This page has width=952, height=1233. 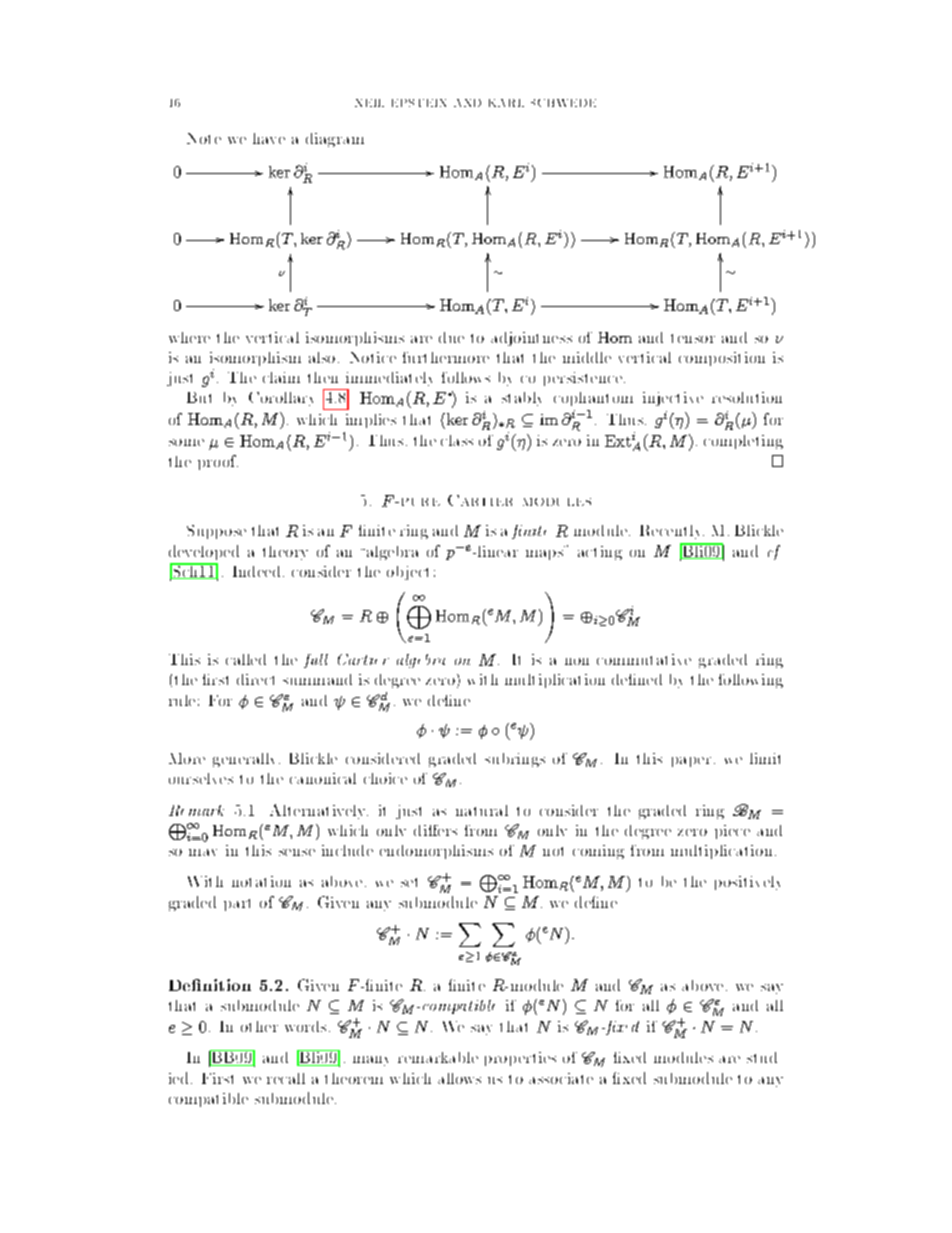 I want to click on Recently, so click(x=672, y=532).
